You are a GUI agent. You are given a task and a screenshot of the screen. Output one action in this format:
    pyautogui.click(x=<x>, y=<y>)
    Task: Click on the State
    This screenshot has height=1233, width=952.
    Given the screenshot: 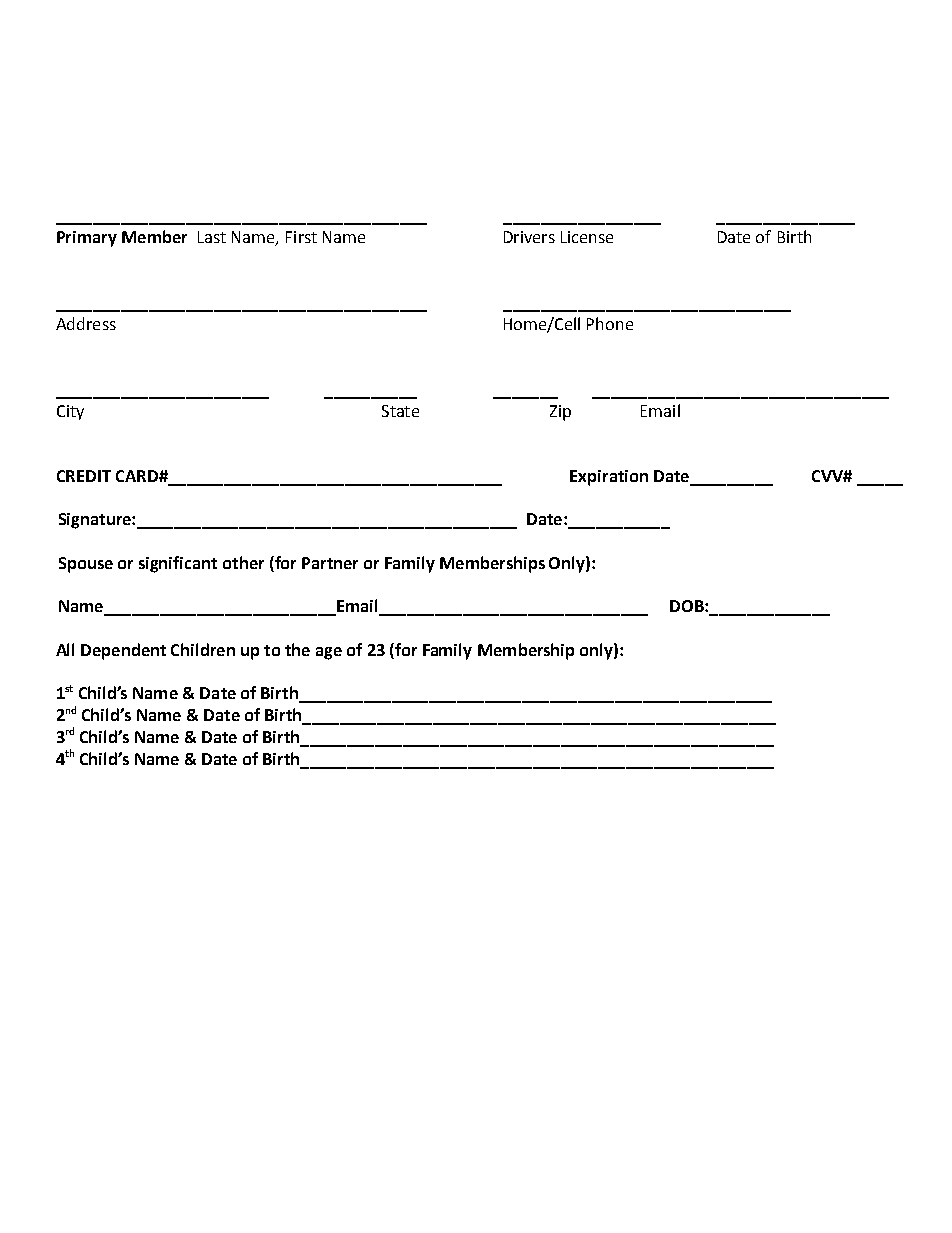 What is the action you would take?
    pyautogui.click(x=400, y=411)
